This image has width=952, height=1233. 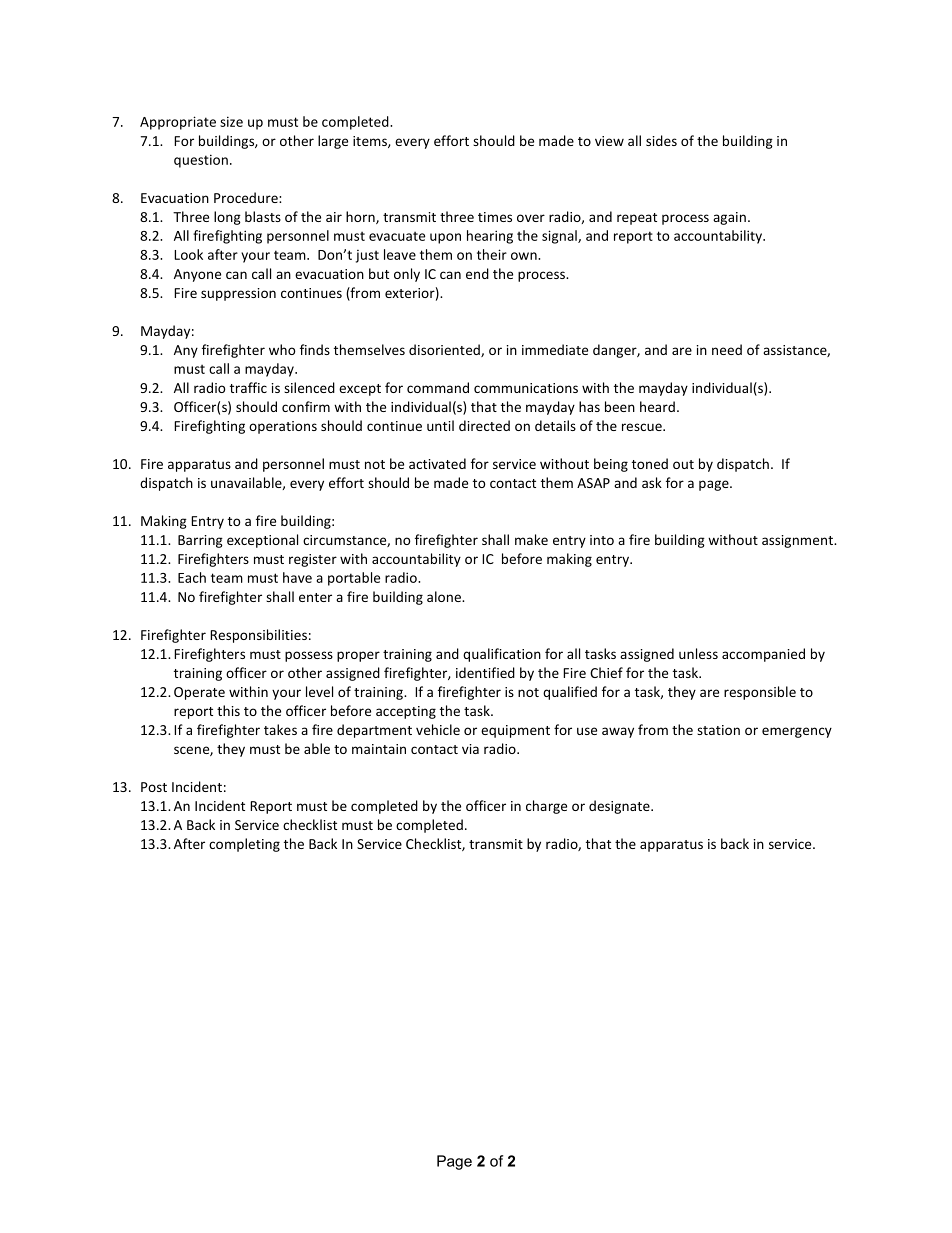 What do you see at coordinates (698, 653) in the image?
I see `unless` at bounding box center [698, 653].
